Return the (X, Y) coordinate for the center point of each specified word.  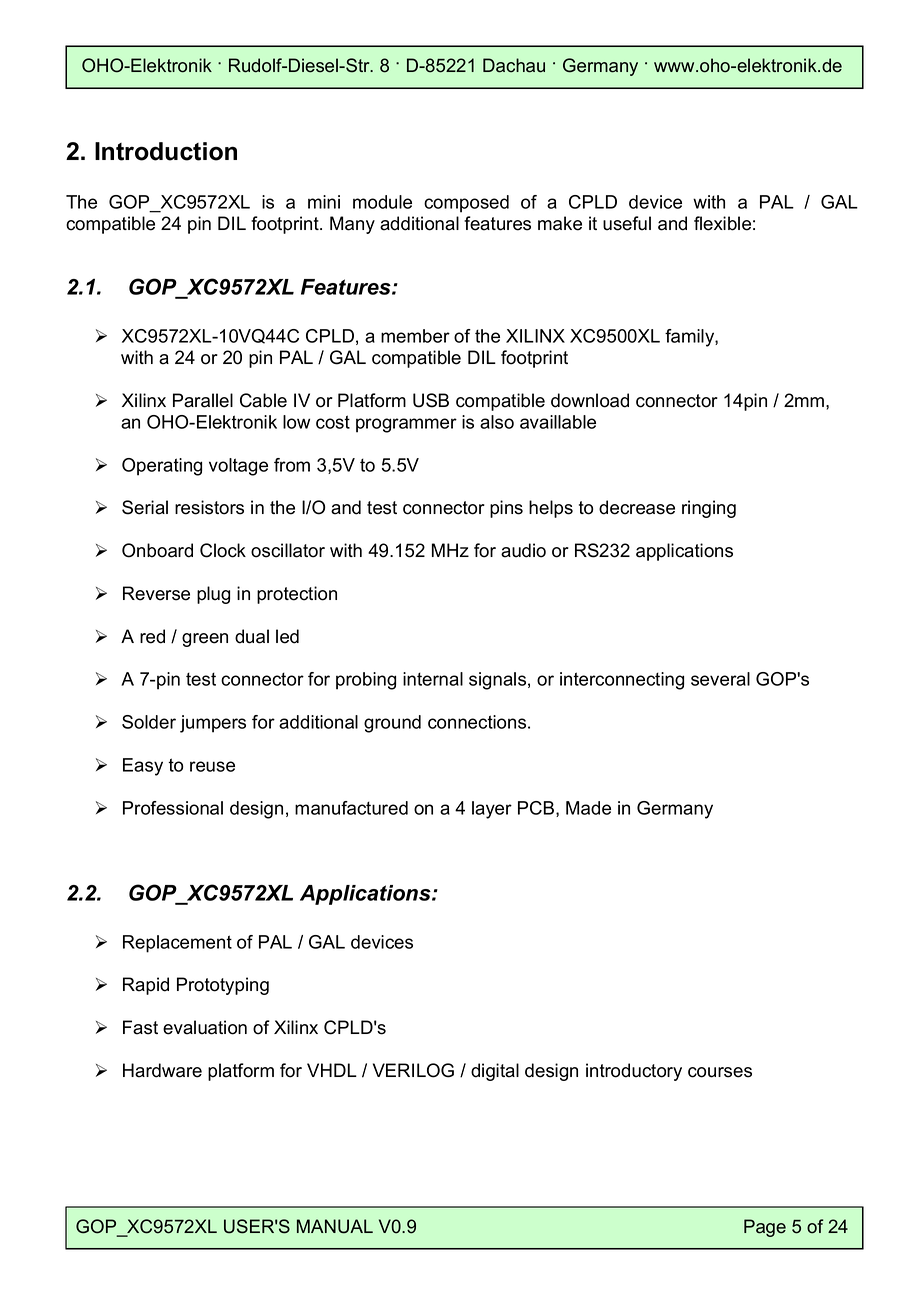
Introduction (166, 151)
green (205, 640)
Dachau (514, 65)
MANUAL (335, 1226)
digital (495, 1072)
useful (627, 223)
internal (433, 679)
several (720, 679)
